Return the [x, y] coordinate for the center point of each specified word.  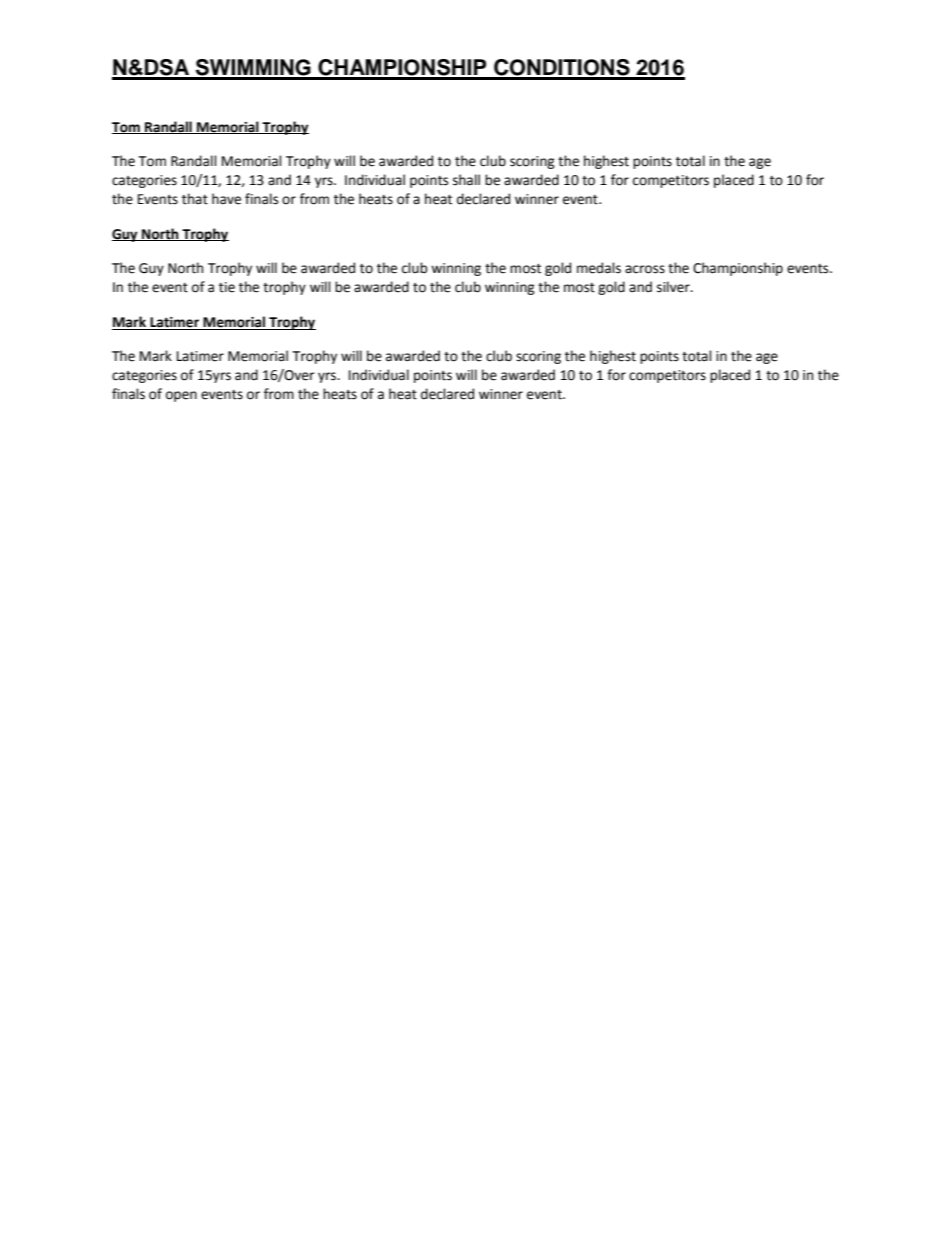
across [645, 269]
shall [466, 180]
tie [227, 287]
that [195, 199]
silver [674, 287]
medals [599, 268]
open [181, 396]
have [226, 199]
